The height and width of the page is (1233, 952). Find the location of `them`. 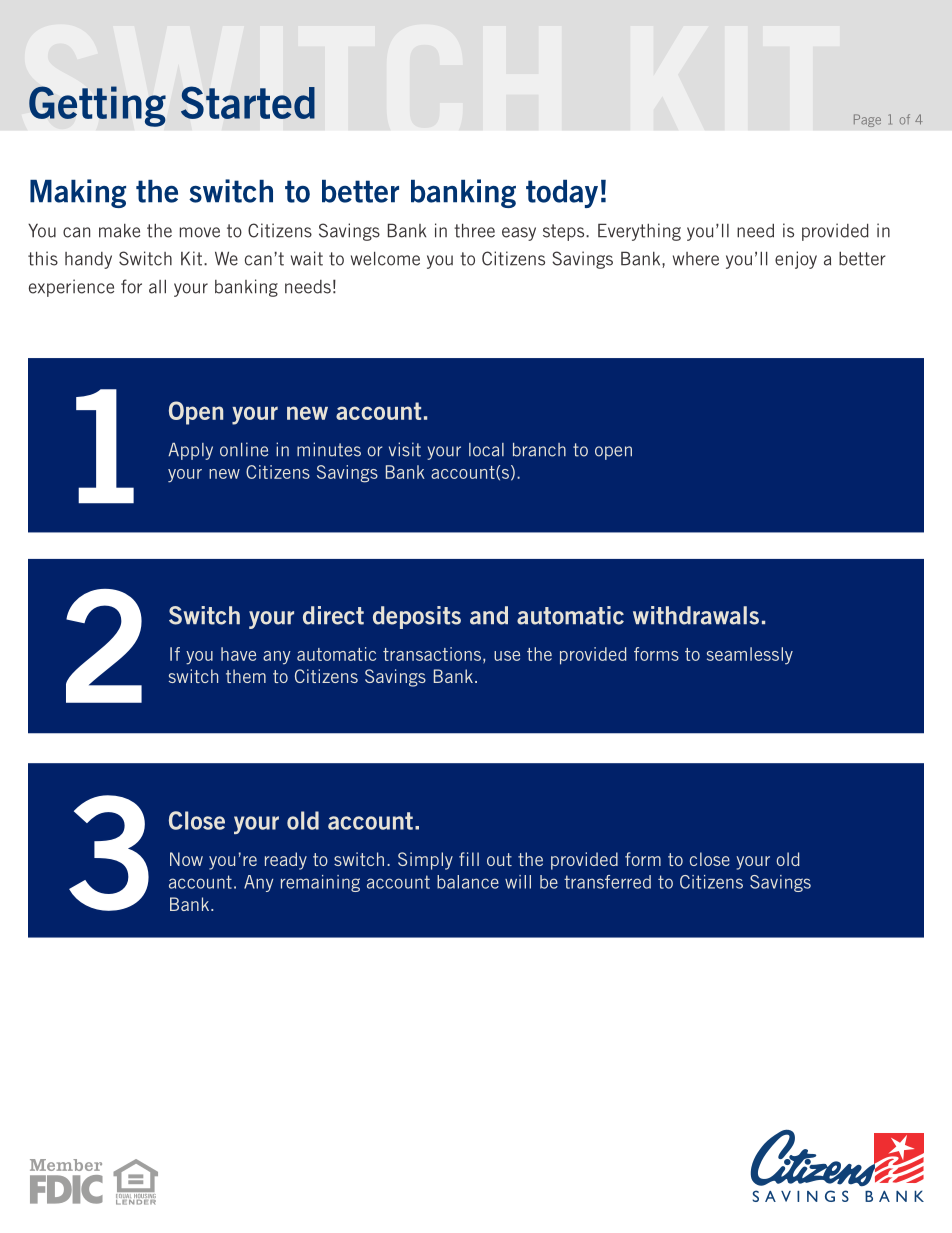

them is located at coordinates (246, 676).
